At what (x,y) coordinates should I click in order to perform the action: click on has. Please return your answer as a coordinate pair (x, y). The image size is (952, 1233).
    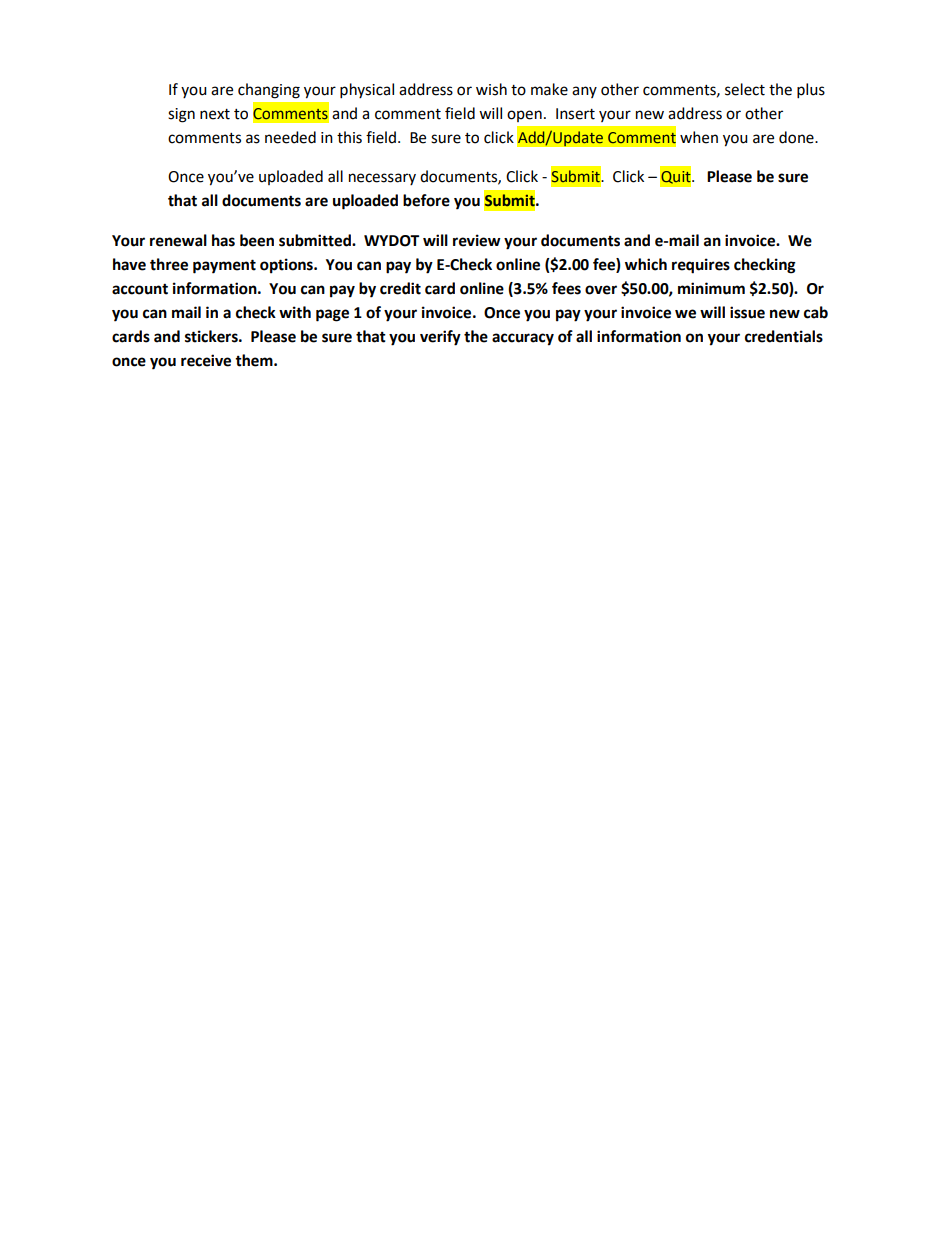
    Looking at the image, I should click on (223, 240).
